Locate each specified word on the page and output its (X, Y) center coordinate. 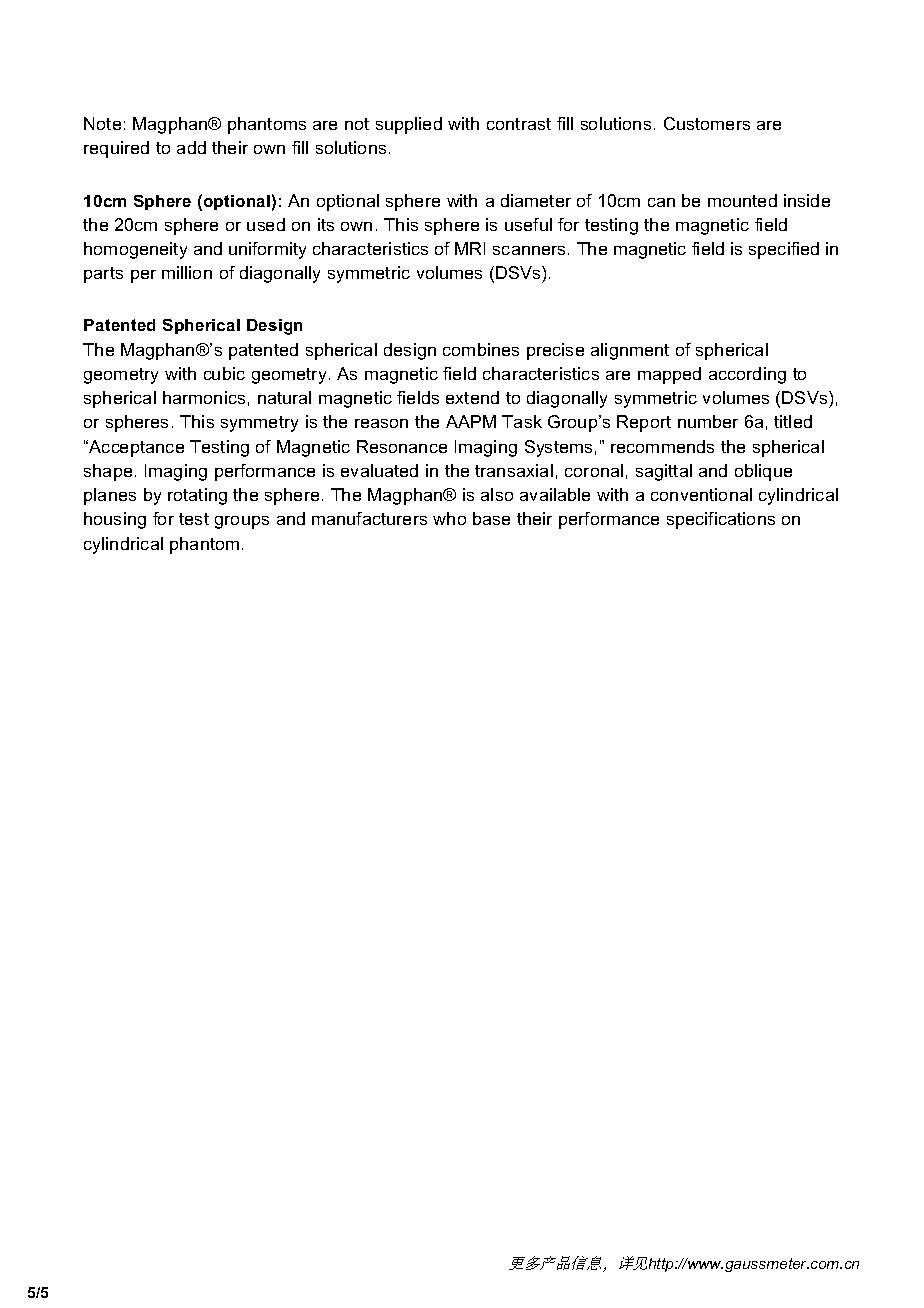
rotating (197, 496)
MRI (470, 248)
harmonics (204, 397)
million (187, 272)
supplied (409, 125)
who (449, 518)
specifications (721, 520)
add (191, 147)
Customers (707, 123)
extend (472, 397)
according (747, 375)
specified (784, 250)
